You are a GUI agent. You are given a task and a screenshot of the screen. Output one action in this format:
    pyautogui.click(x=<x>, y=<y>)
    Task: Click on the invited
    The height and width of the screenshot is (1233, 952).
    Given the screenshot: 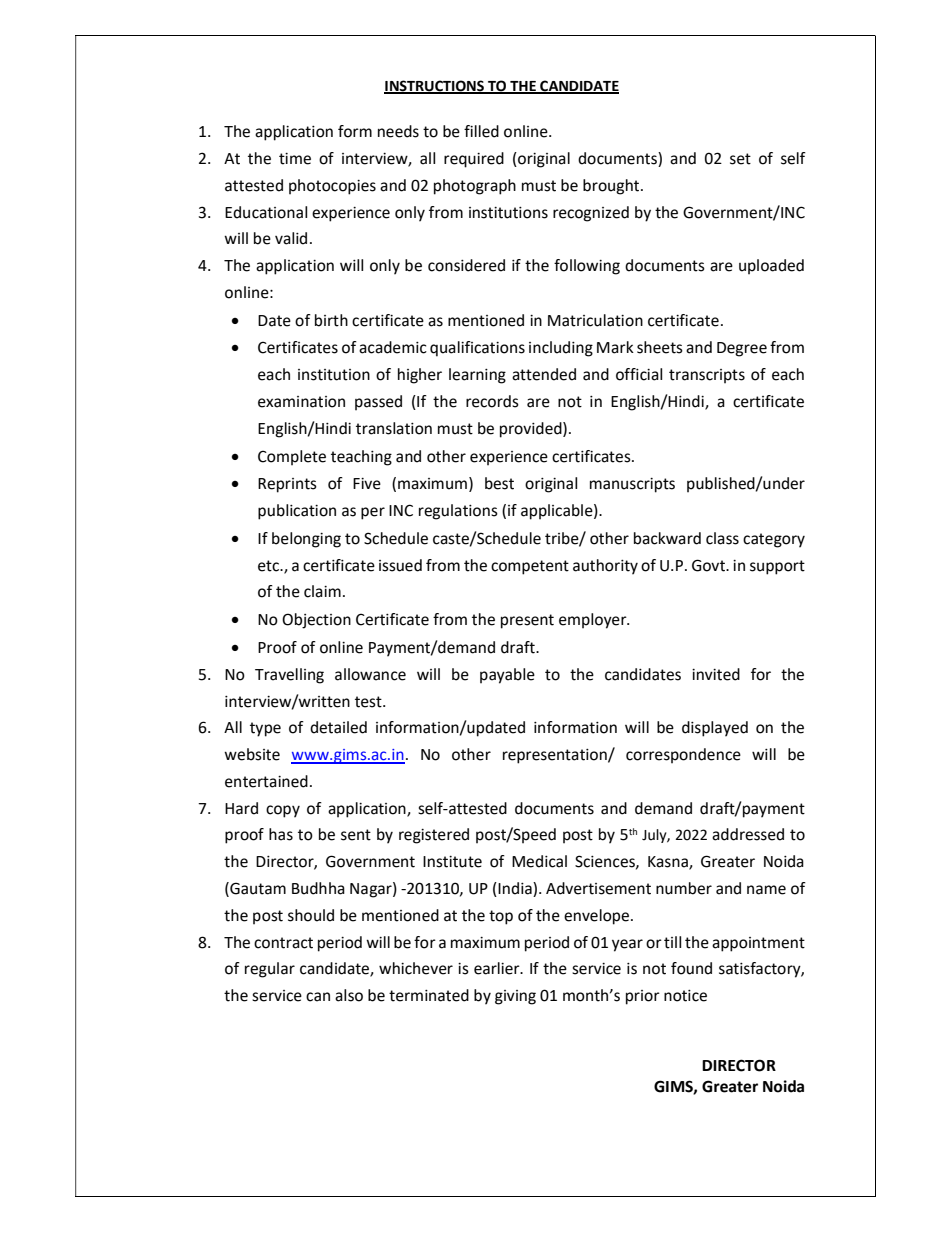 What is the action you would take?
    pyautogui.click(x=716, y=674)
